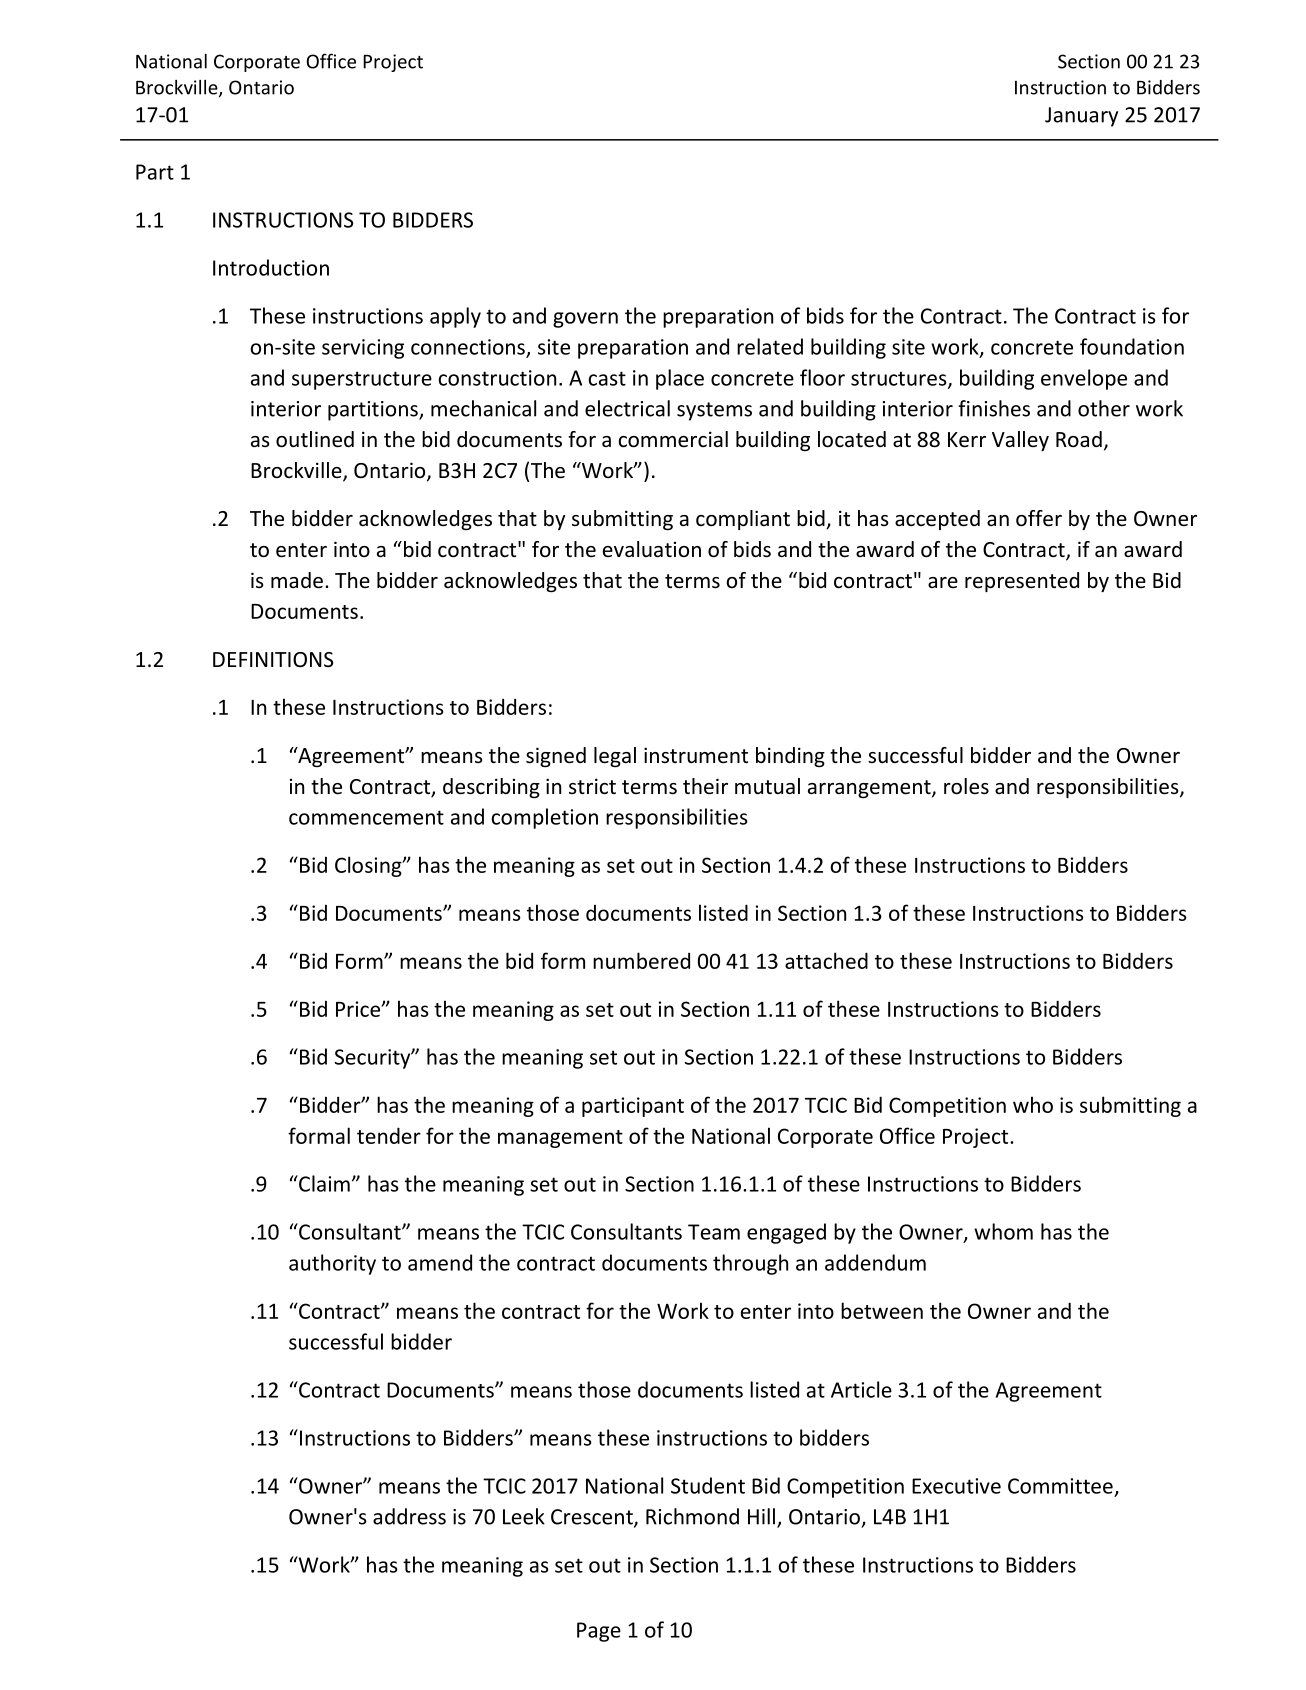 The height and width of the screenshot is (1690, 1306). Describe the element at coordinates (714, 1232) in the screenshot. I see `Team` at that location.
